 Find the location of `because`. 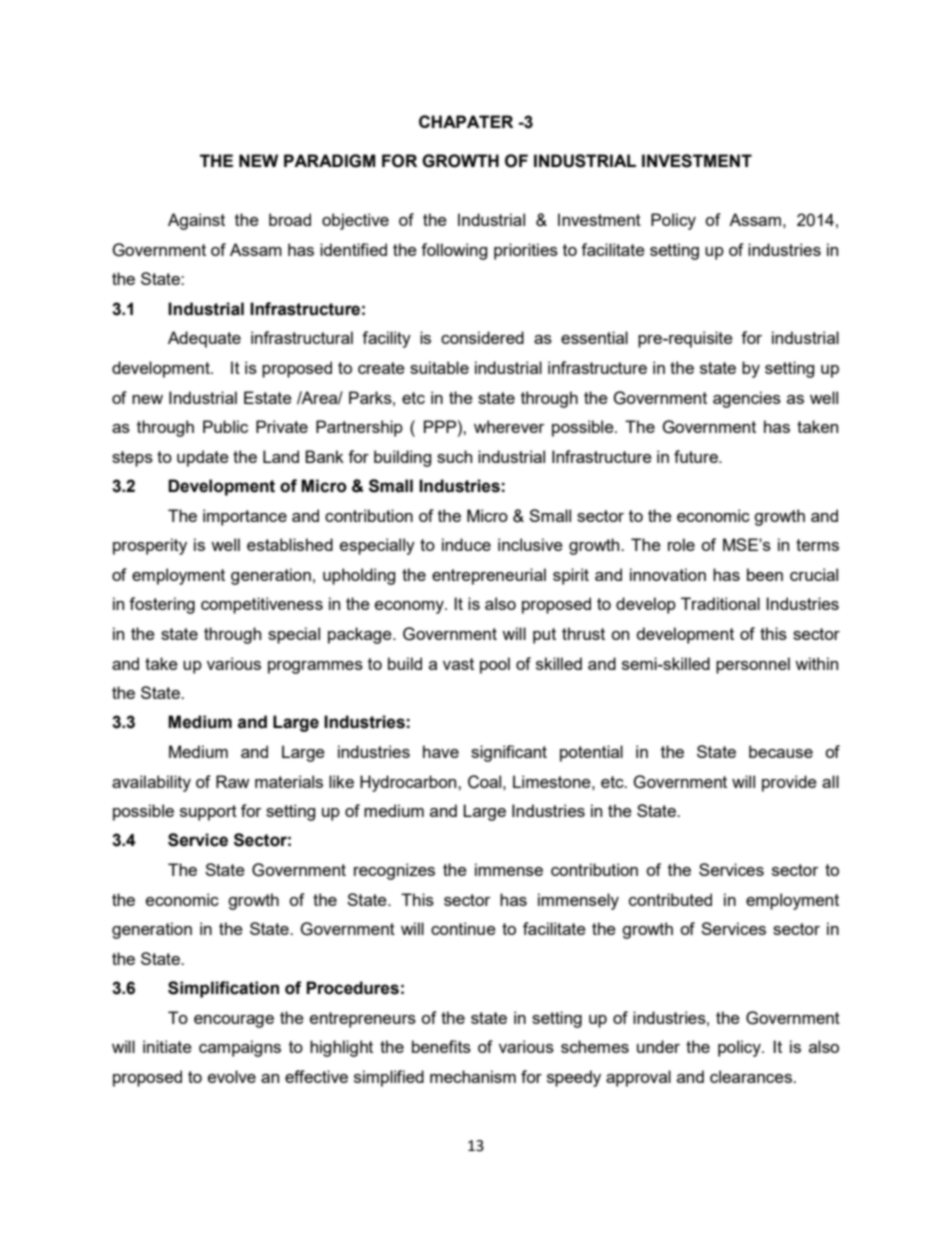

because is located at coordinates (781, 751).
